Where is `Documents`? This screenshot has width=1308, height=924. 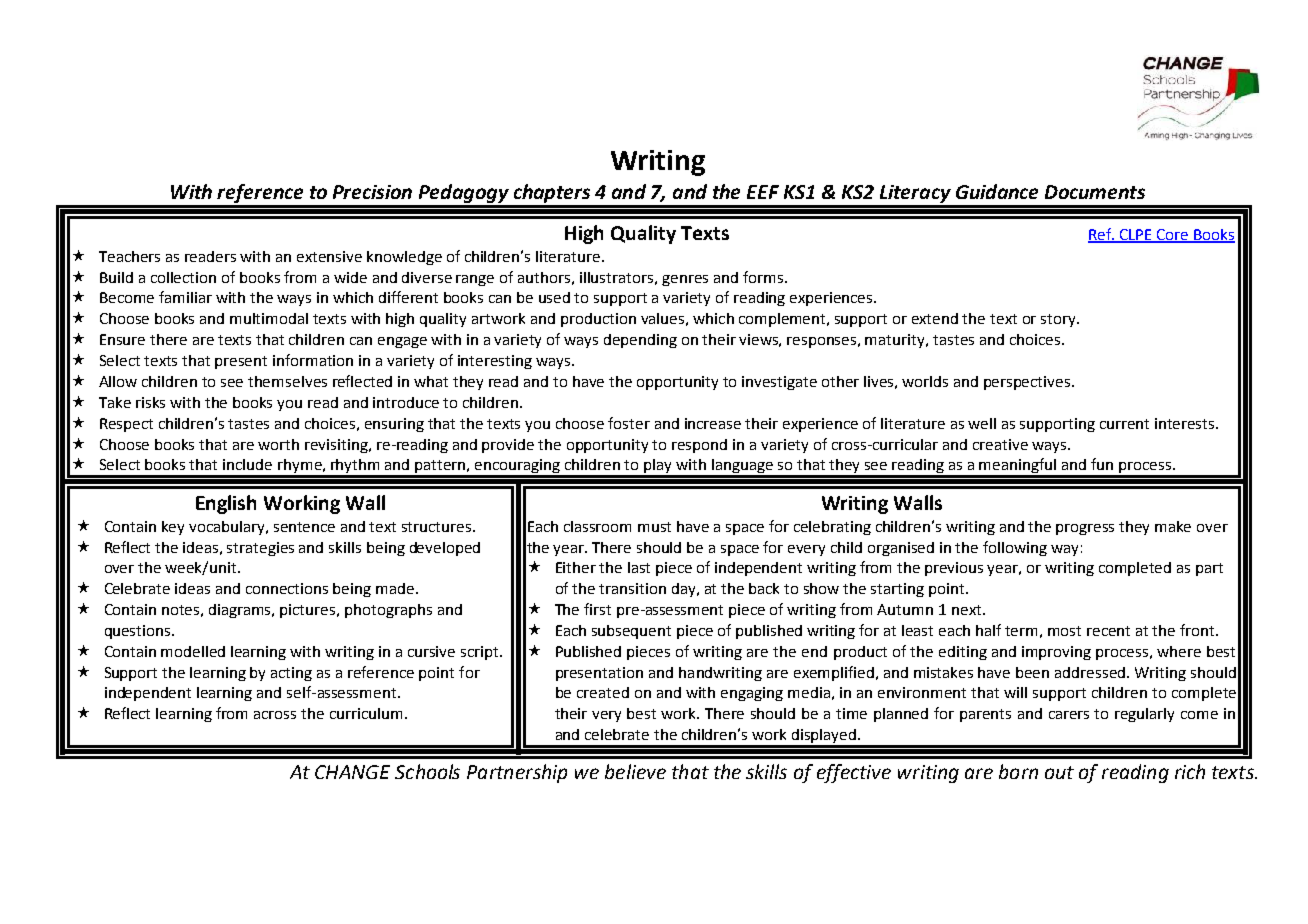 Documents is located at coordinates (1095, 192).
